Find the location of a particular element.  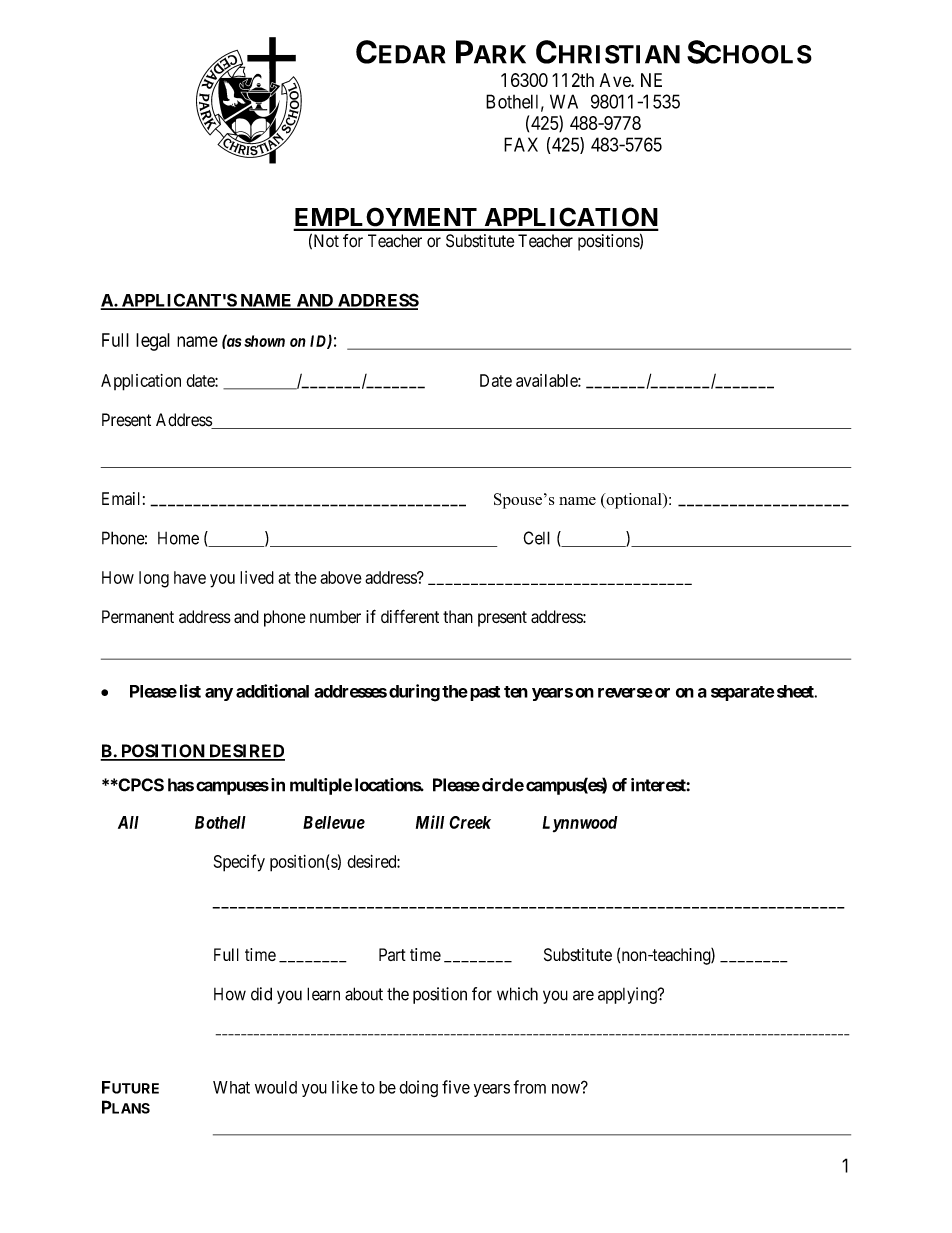

What is located at coordinates (231, 1087).
